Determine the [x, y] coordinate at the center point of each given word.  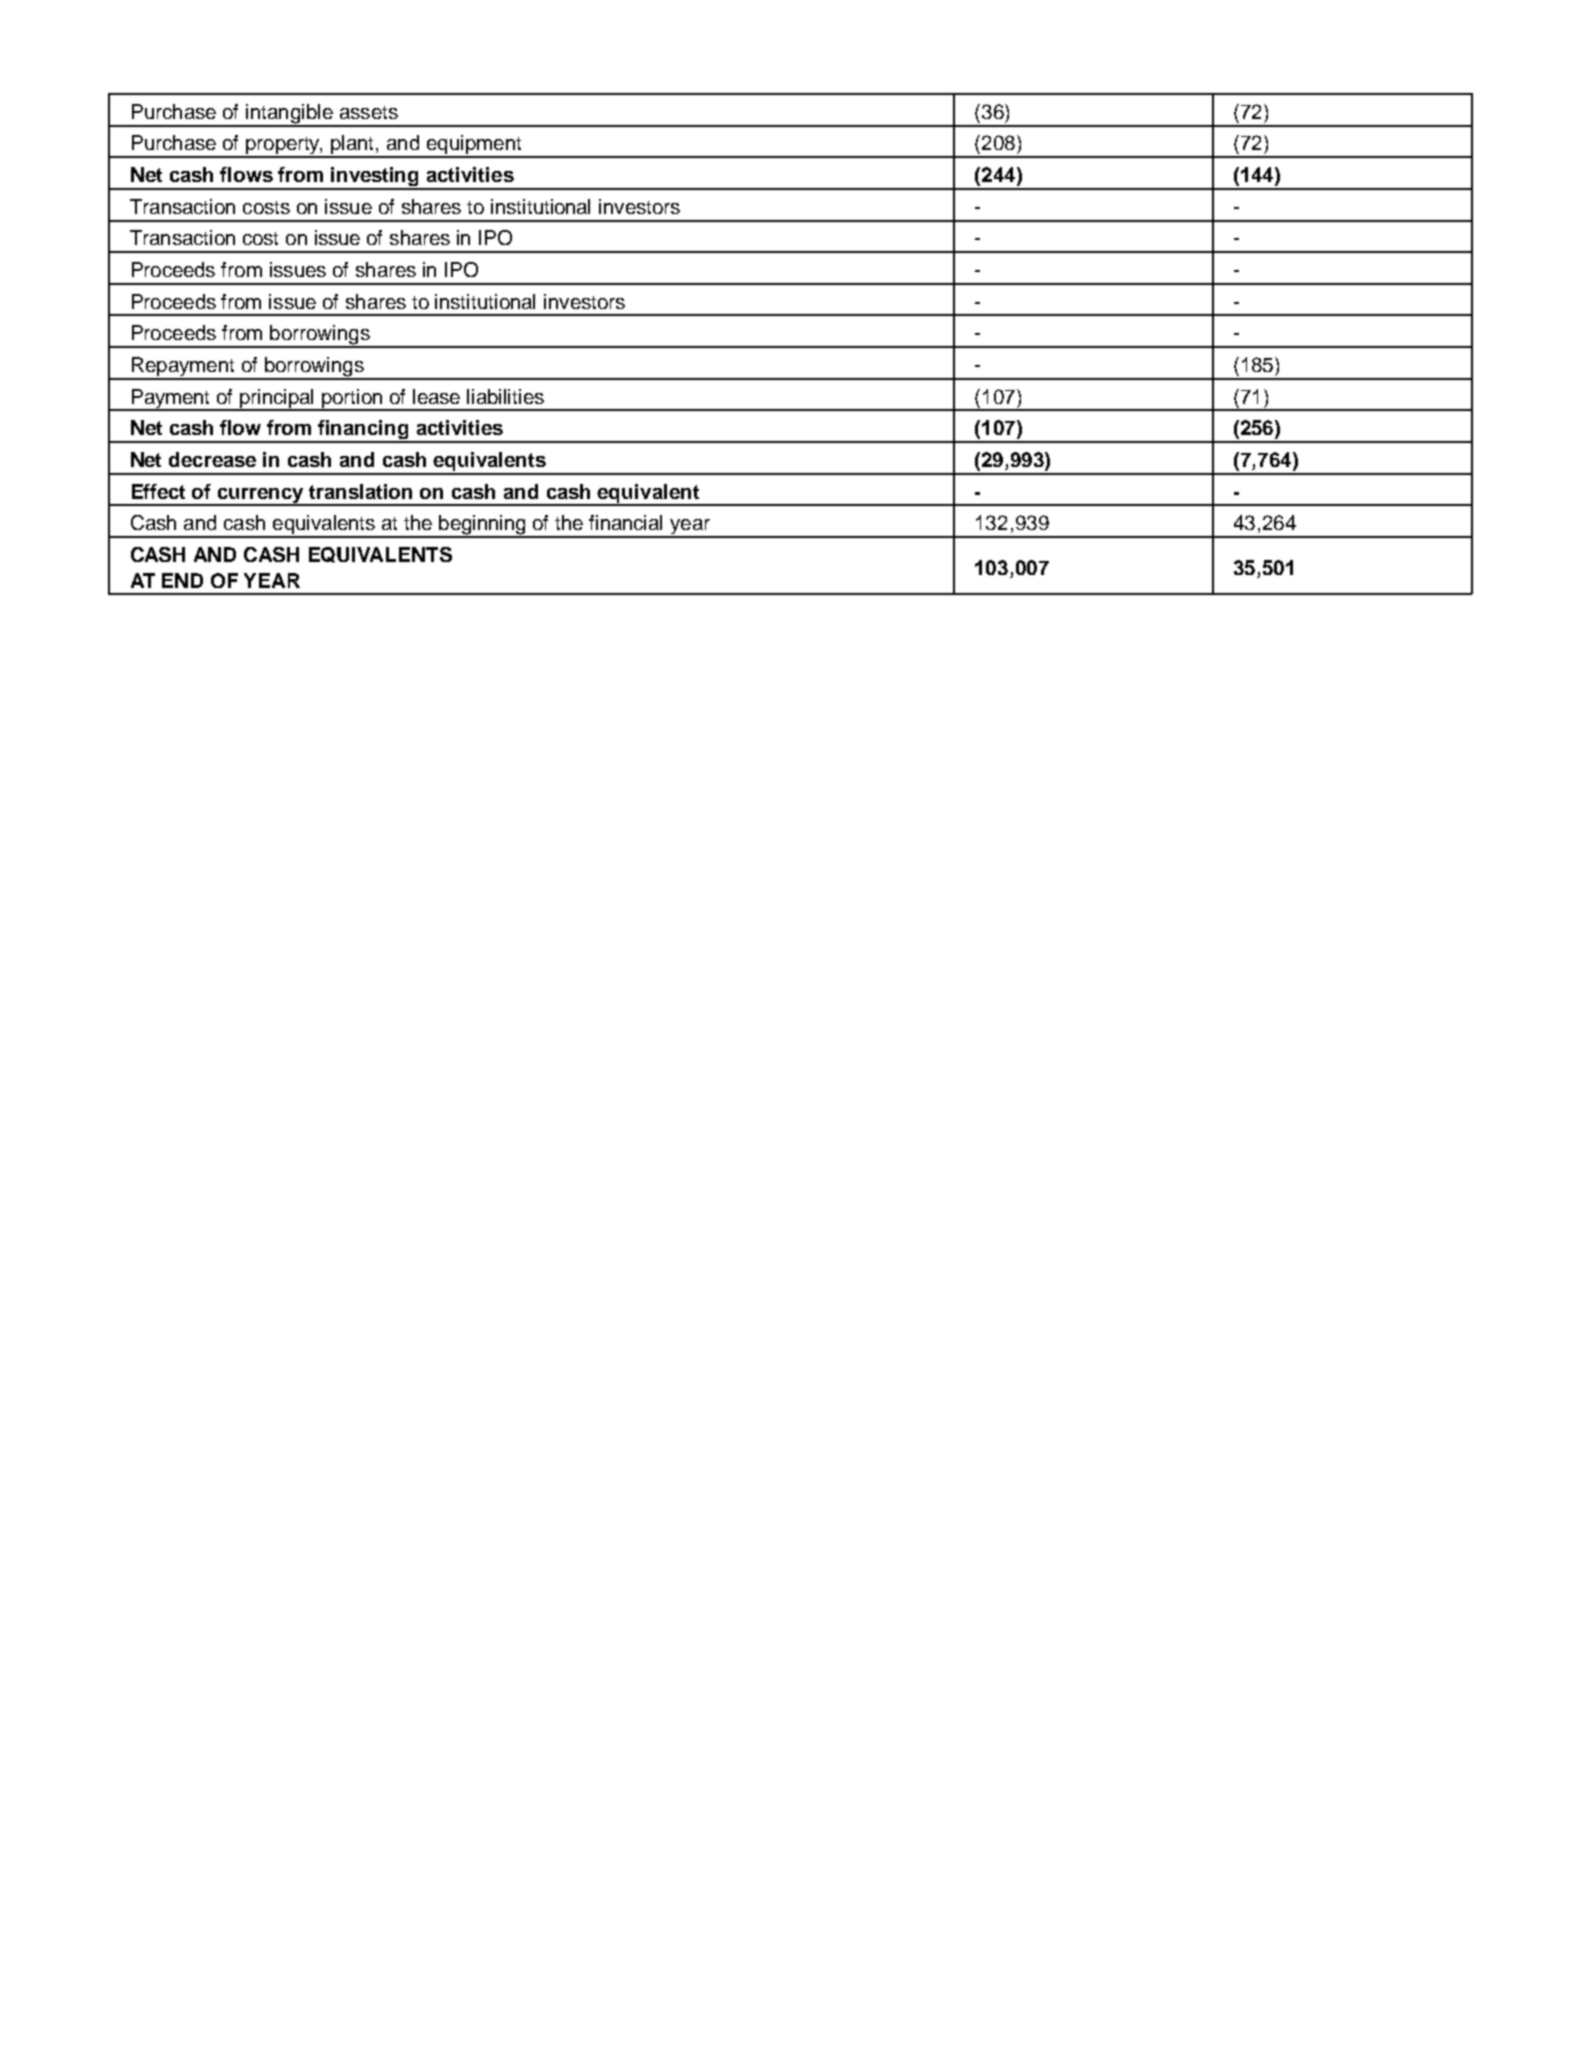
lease [436, 396]
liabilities [505, 396]
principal [277, 399]
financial [625, 522]
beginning [482, 526]
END [182, 580]
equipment [474, 146]
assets [369, 112]
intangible [289, 115]
